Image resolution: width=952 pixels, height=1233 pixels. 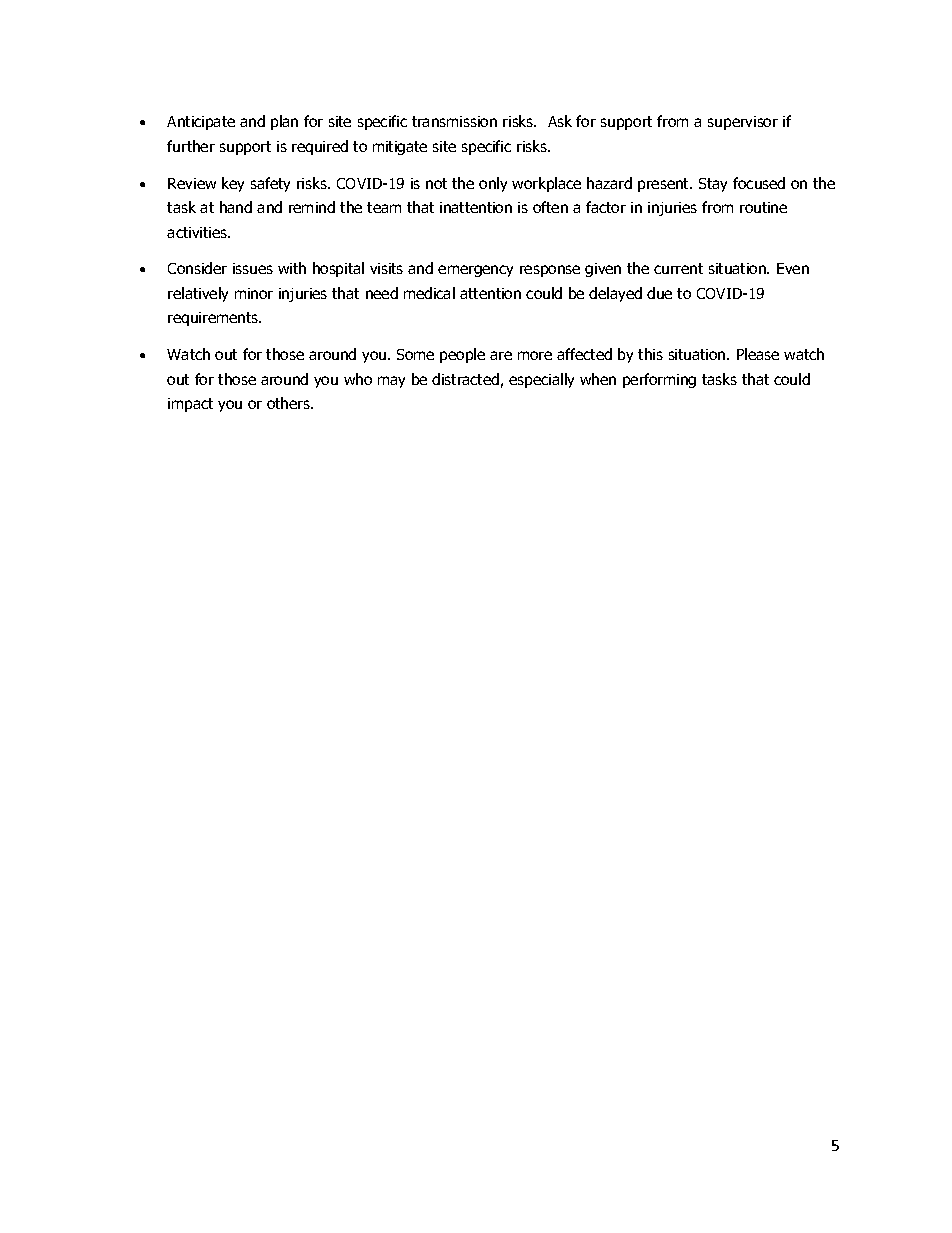 I want to click on hand, so click(x=236, y=207).
